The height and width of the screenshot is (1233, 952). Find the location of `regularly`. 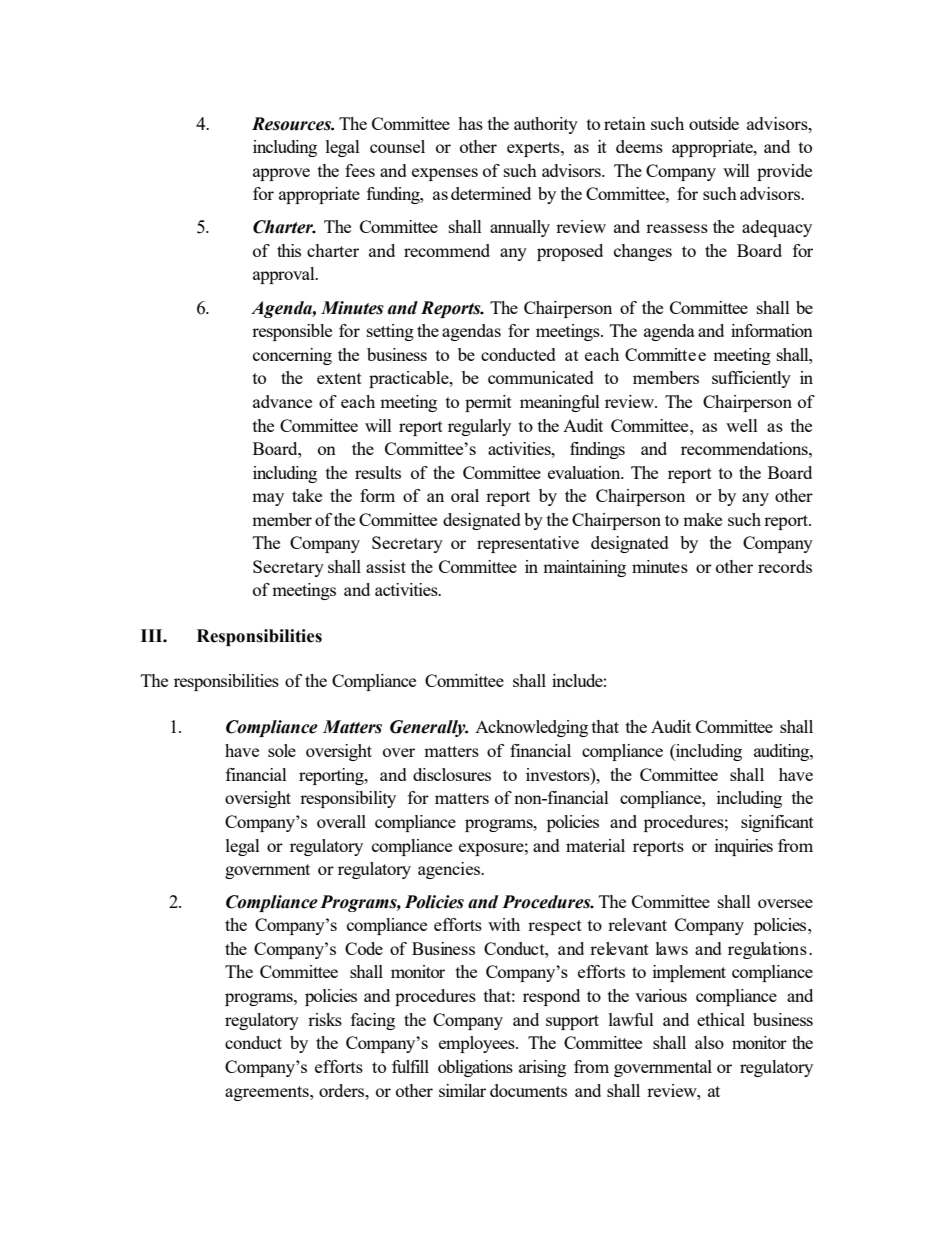

regularly is located at coordinates (479, 427).
